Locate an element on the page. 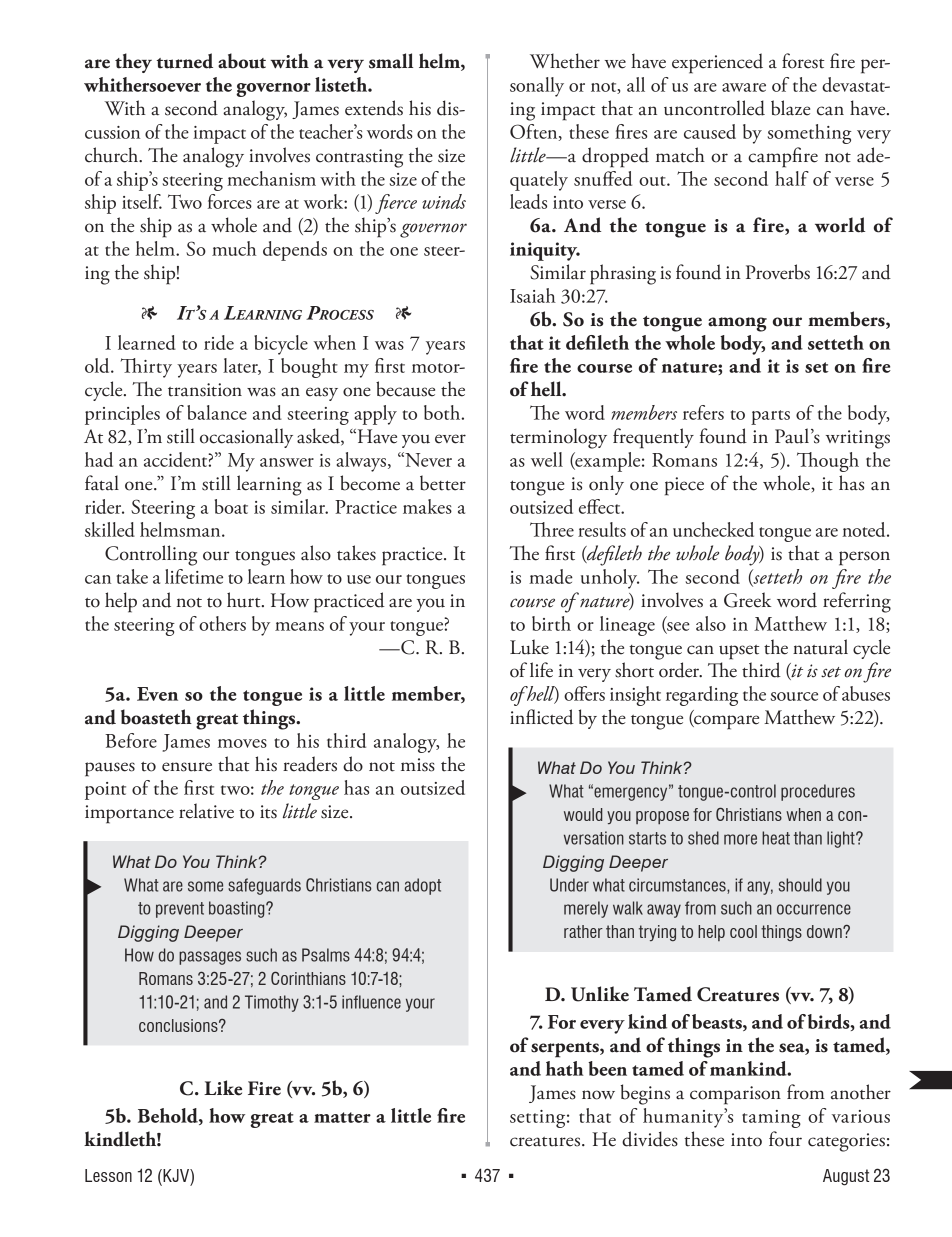  others is located at coordinates (222, 623).
